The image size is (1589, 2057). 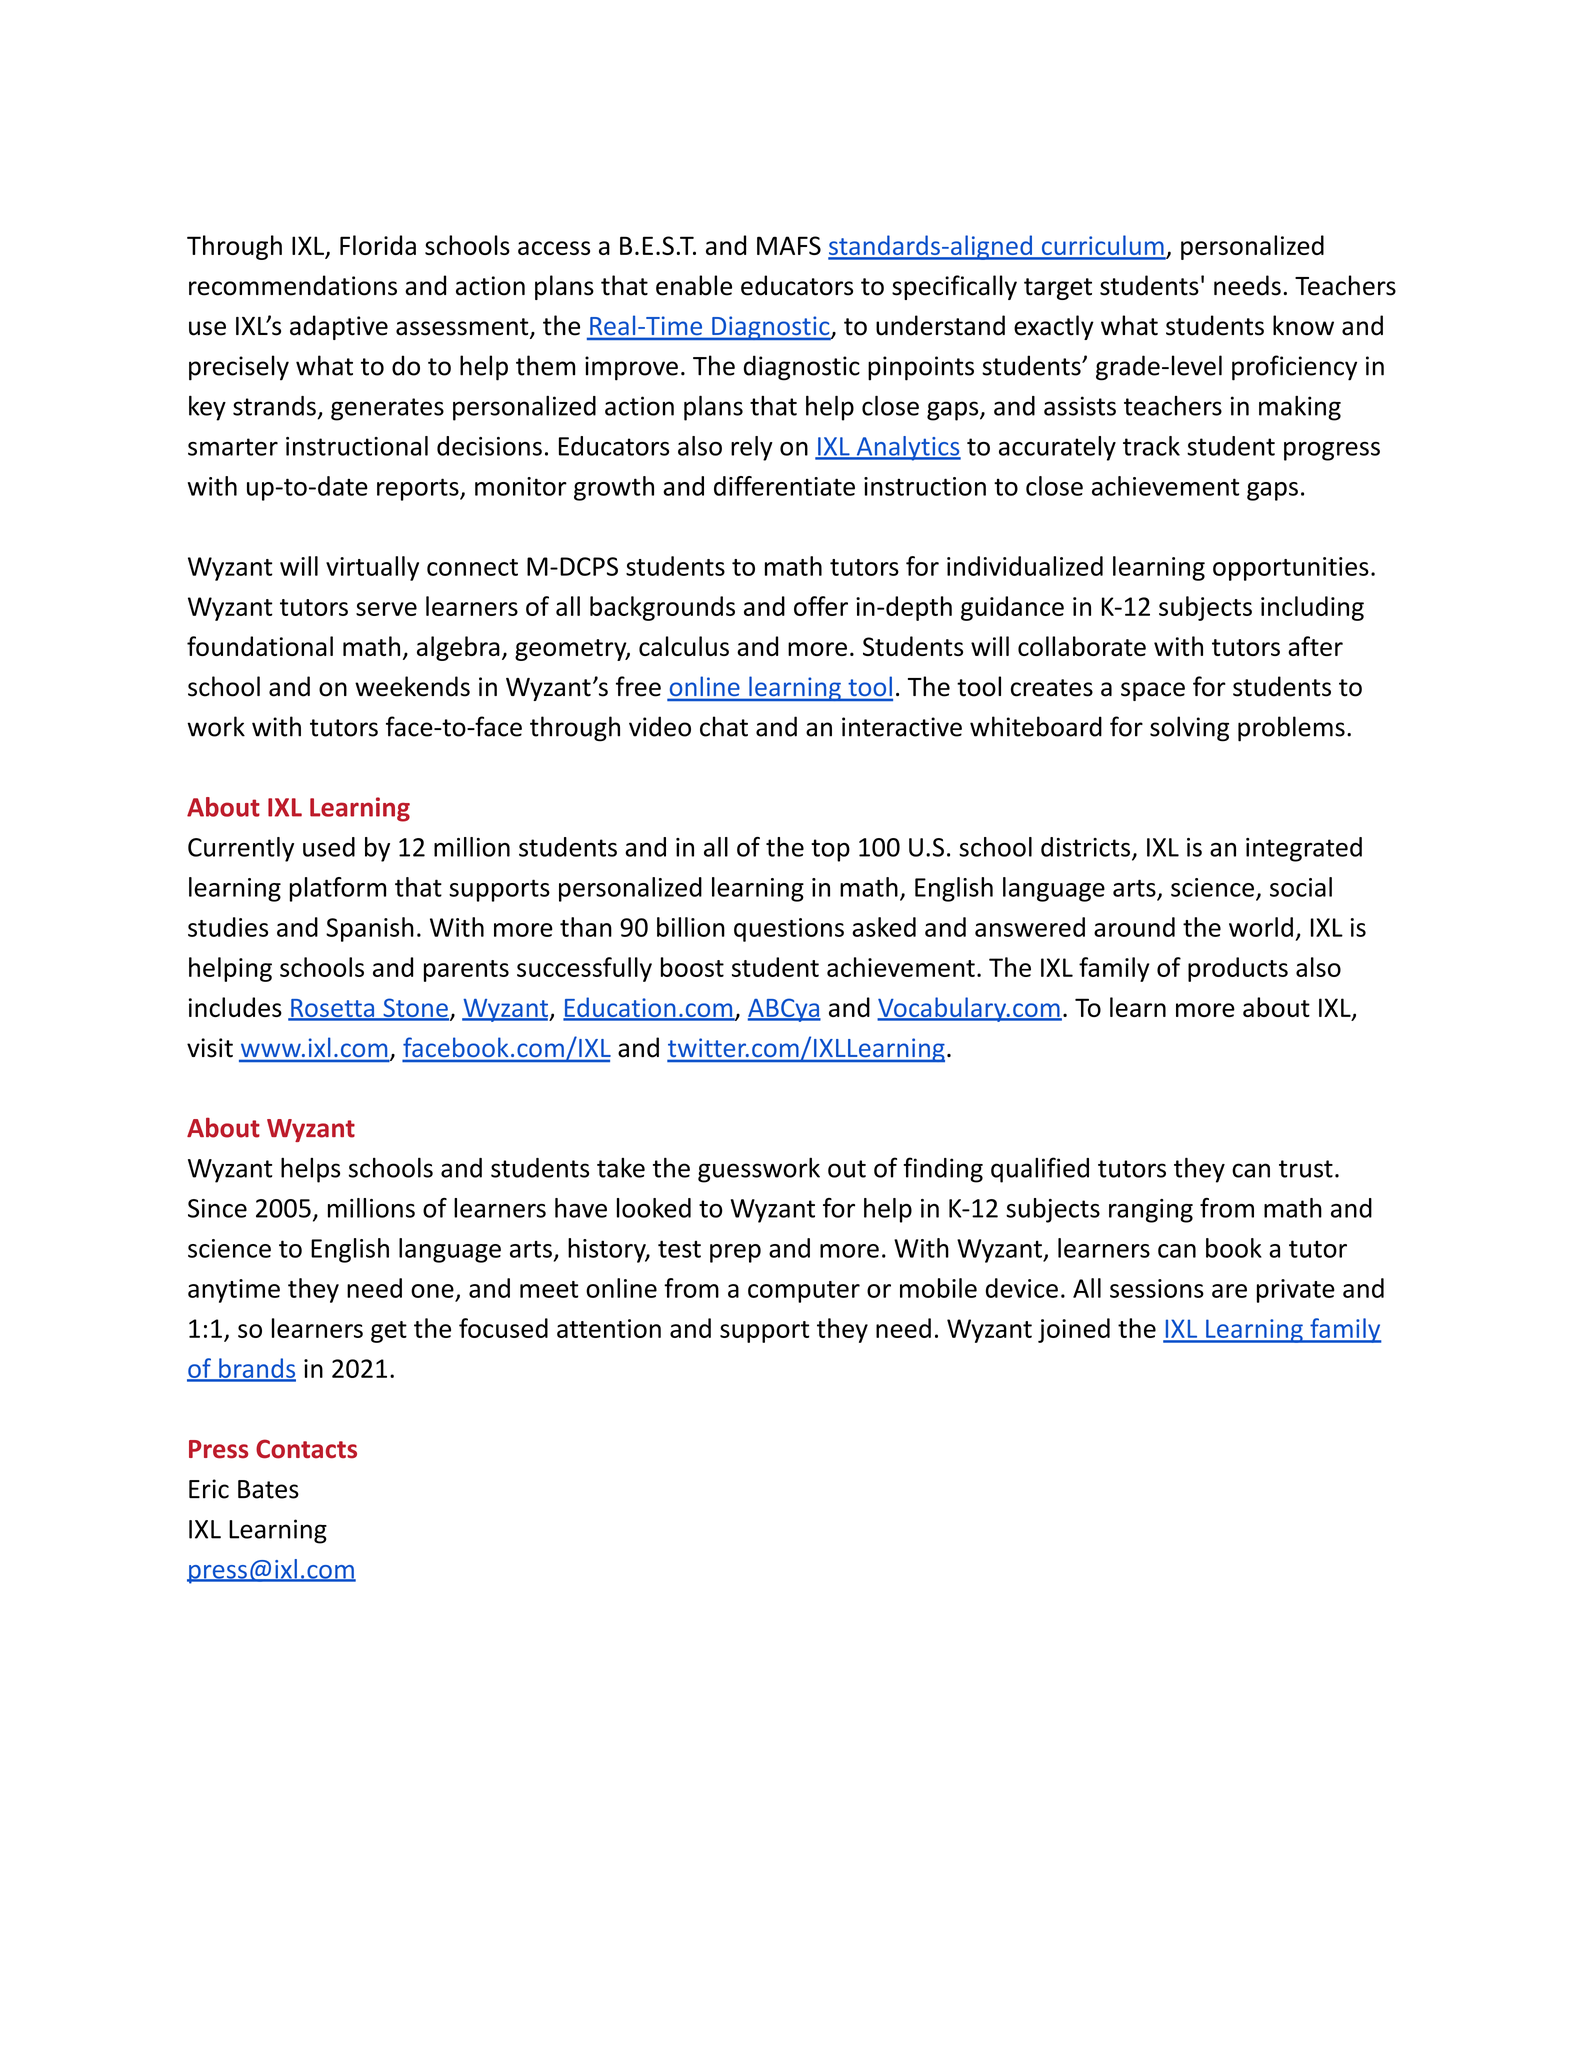 What do you see at coordinates (1074, 1330) in the screenshot?
I see `joined` at bounding box center [1074, 1330].
